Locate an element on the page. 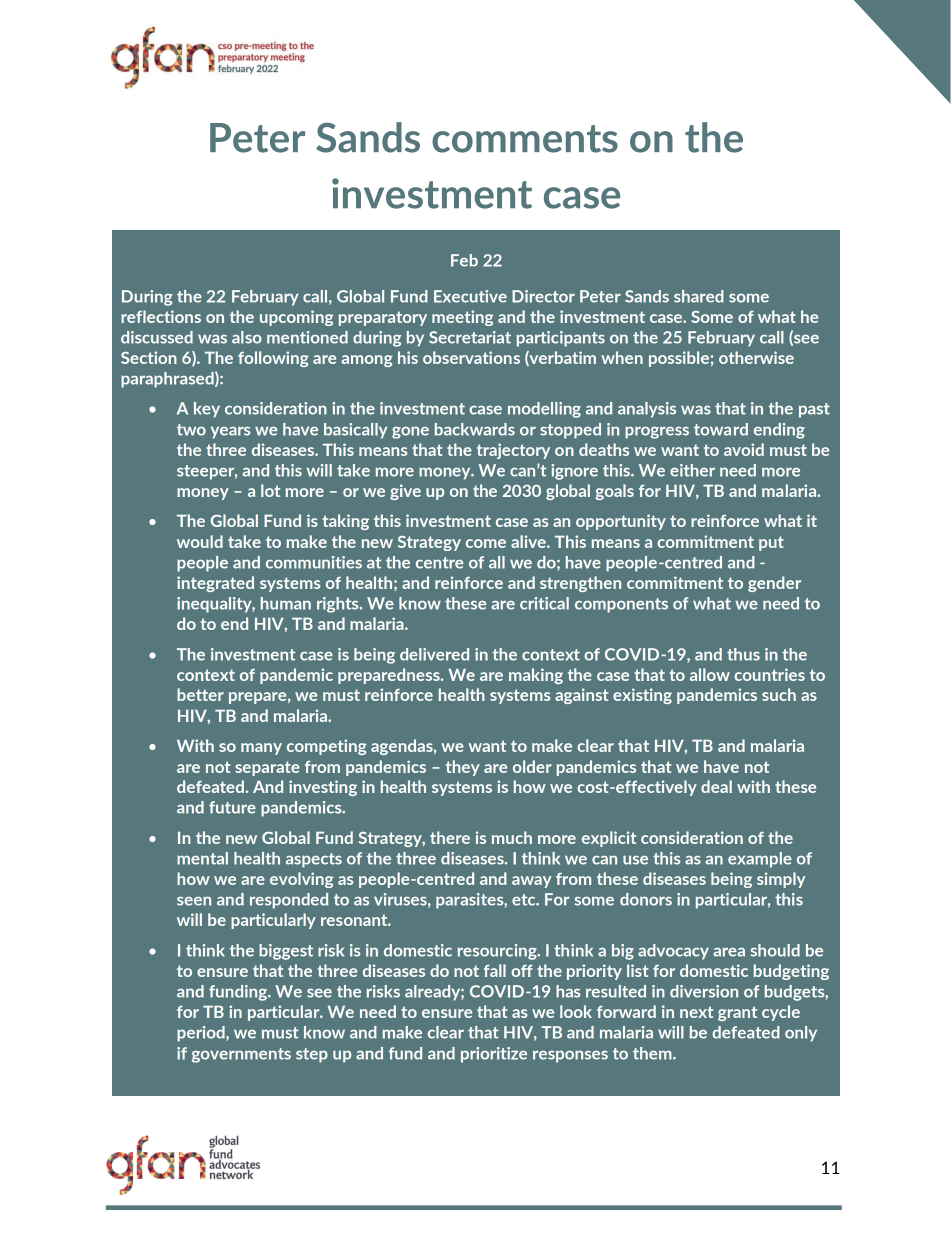 The image size is (952, 1233). comments is located at coordinates (525, 139).
